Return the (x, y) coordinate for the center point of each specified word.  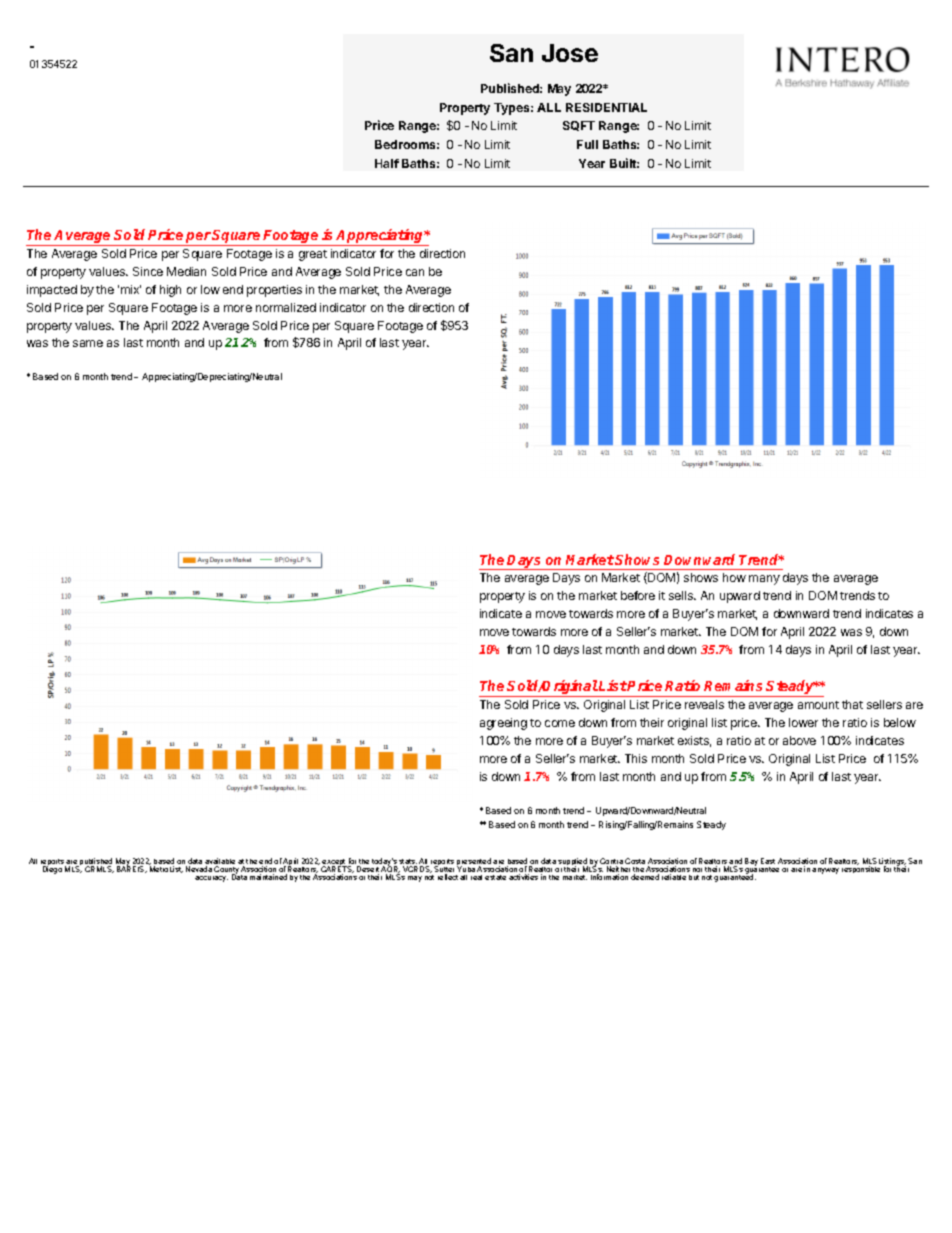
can (415, 272)
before (638, 595)
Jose (570, 53)
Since (148, 271)
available (220, 862)
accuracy (211, 879)
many (764, 580)
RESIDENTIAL (606, 107)
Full (587, 144)
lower (803, 722)
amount (818, 705)
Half (387, 163)
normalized (286, 307)
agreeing (503, 724)
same (88, 343)
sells (682, 595)
